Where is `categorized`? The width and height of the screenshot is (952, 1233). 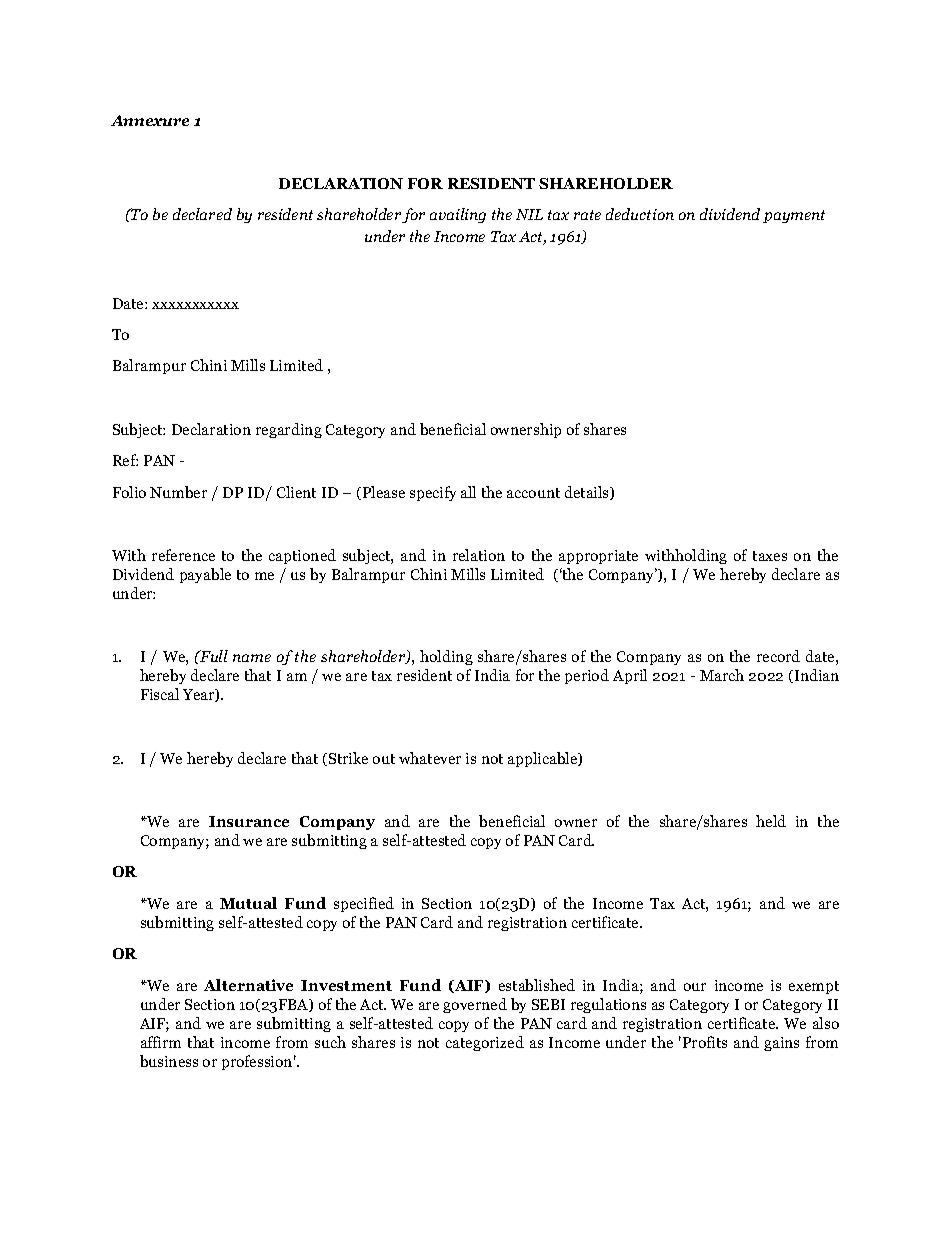 categorized is located at coordinates (485, 1043).
